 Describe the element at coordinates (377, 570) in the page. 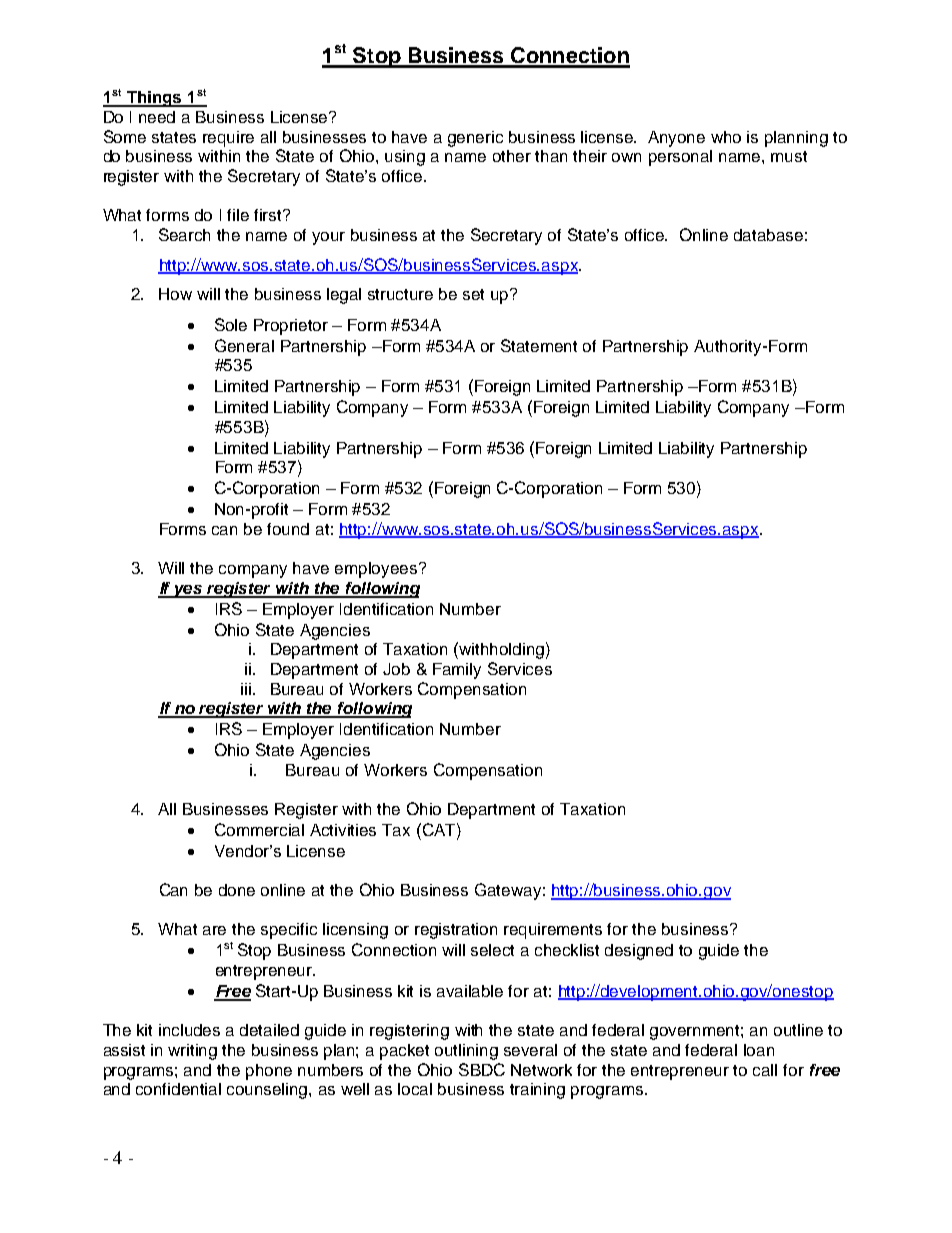

I see `employees` at that location.
